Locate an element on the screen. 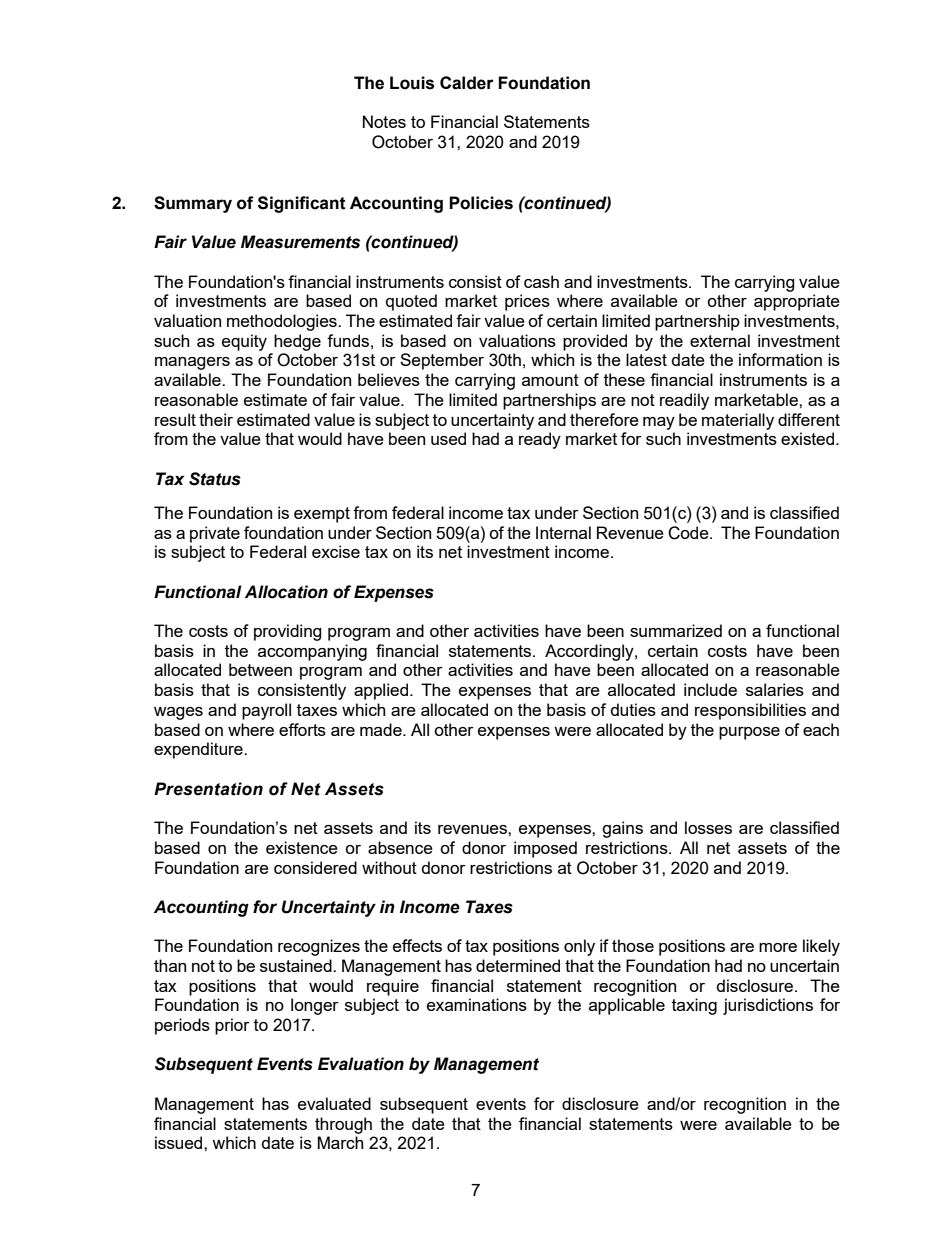 Image resolution: width=952 pixels, height=1233 pixels. Internal is located at coordinates (563, 532).
